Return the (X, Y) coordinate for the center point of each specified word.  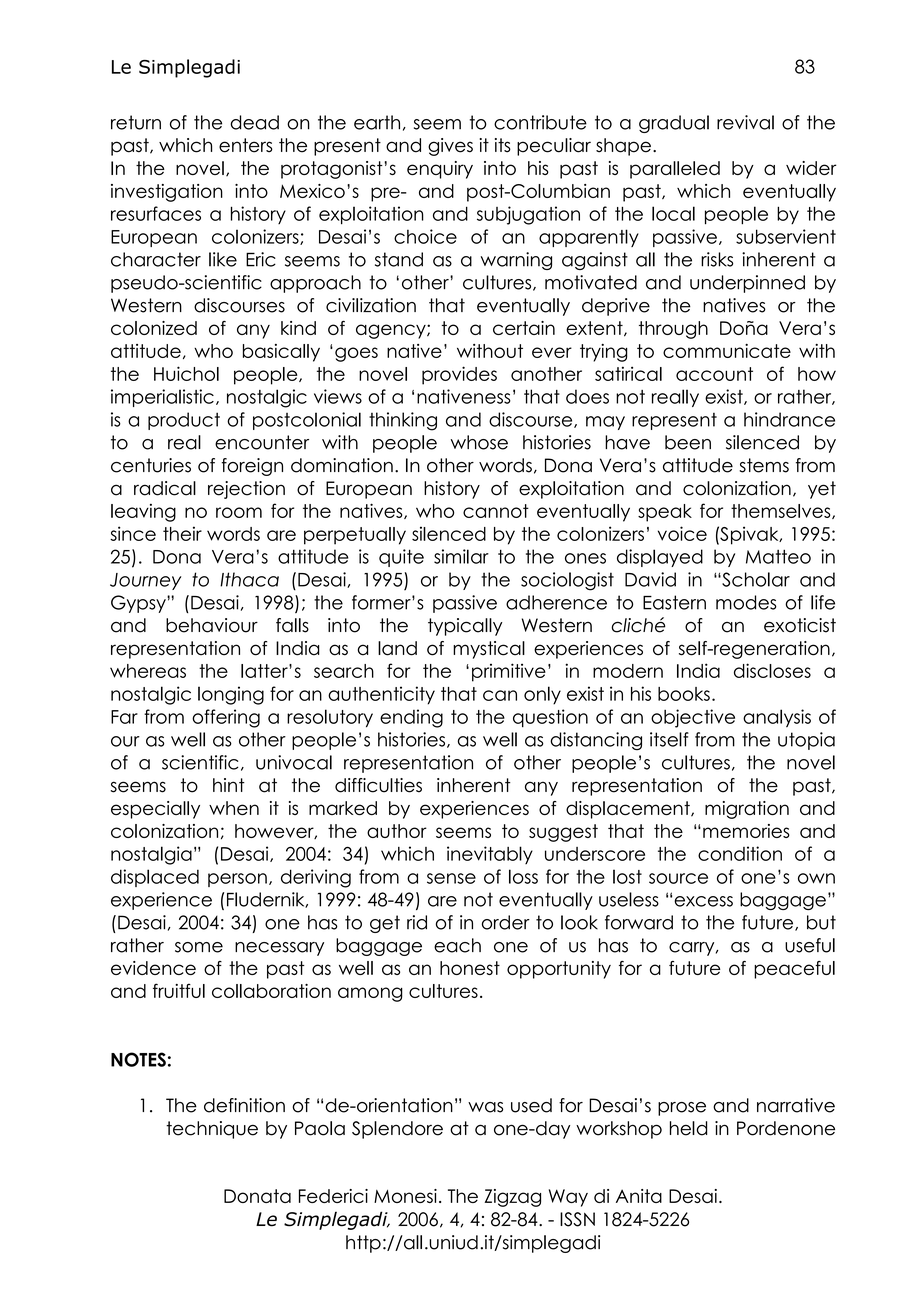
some (199, 947)
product (184, 421)
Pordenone (786, 1128)
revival (745, 122)
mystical (489, 650)
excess (703, 901)
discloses (772, 670)
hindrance (789, 419)
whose (479, 442)
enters (246, 145)
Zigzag (512, 1198)
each (457, 945)
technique (212, 1130)
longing (231, 695)
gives (450, 147)
